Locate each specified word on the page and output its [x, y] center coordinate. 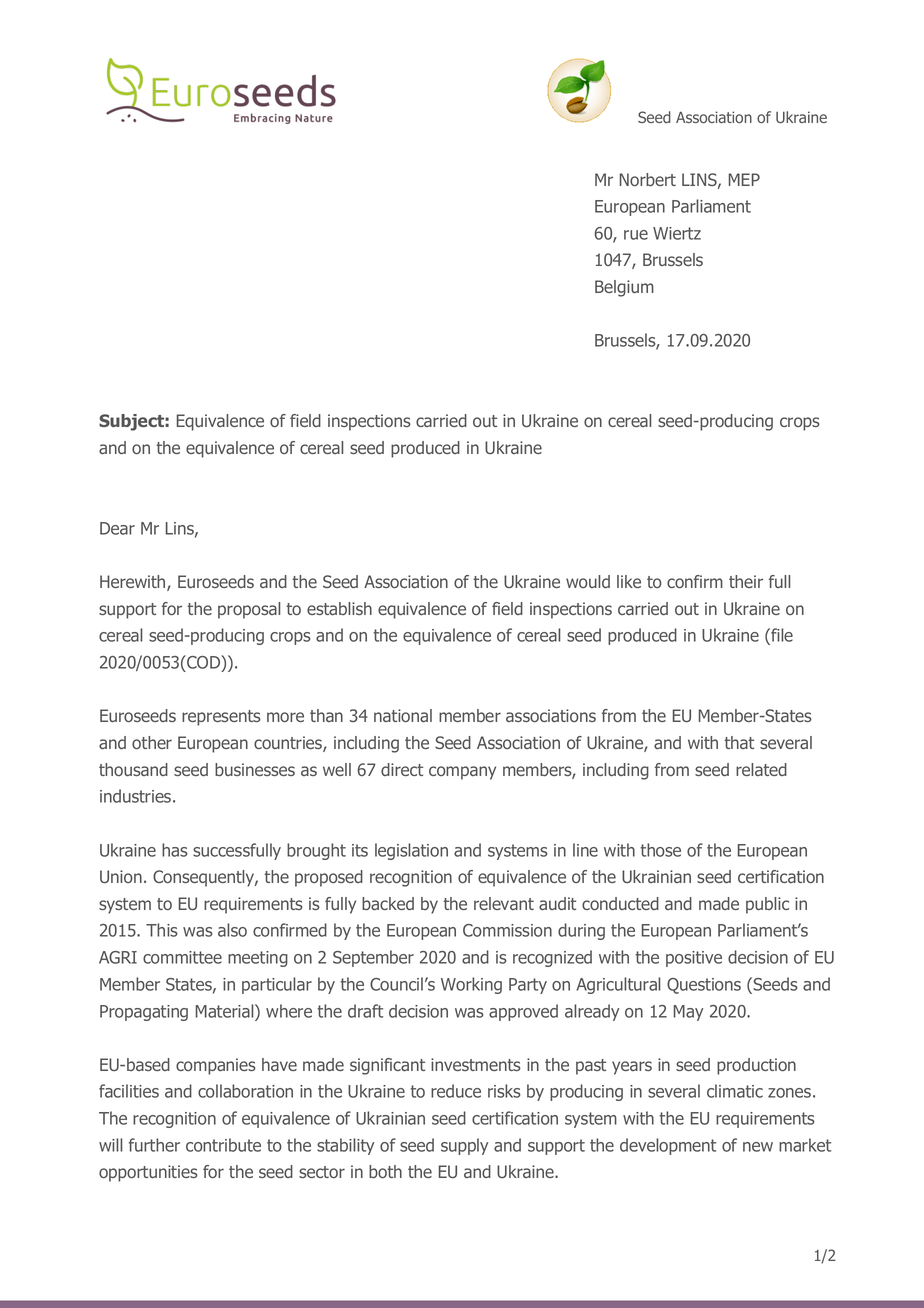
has [175, 850]
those [660, 850]
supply [464, 1146]
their [746, 581]
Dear [117, 528]
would [588, 581]
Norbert [648, 179]
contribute [223, 1145]
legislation [411, 851]
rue [636, 235]
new [758, 1147]
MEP [744, 179]
